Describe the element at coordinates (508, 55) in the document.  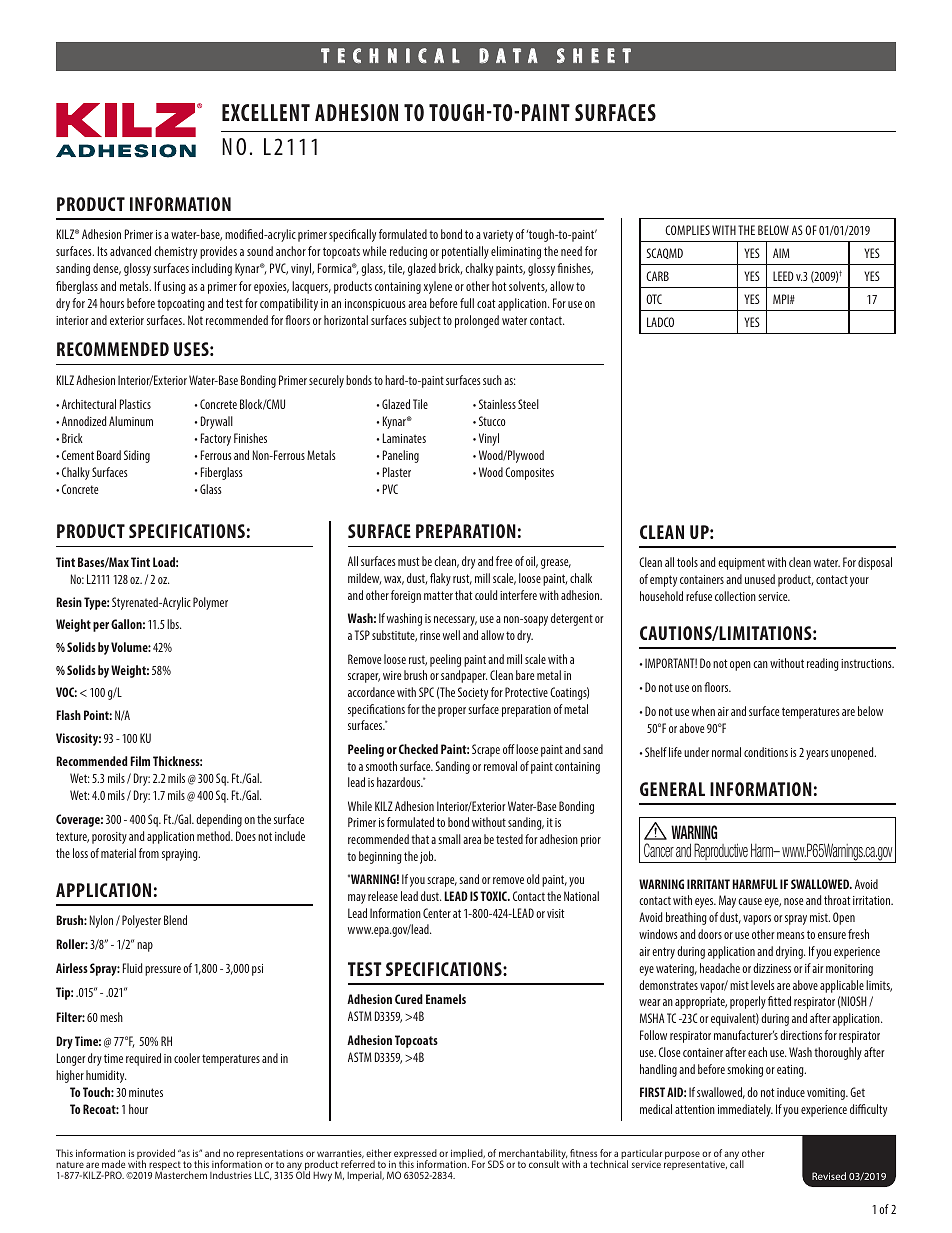
I see `DATA` at that location.
